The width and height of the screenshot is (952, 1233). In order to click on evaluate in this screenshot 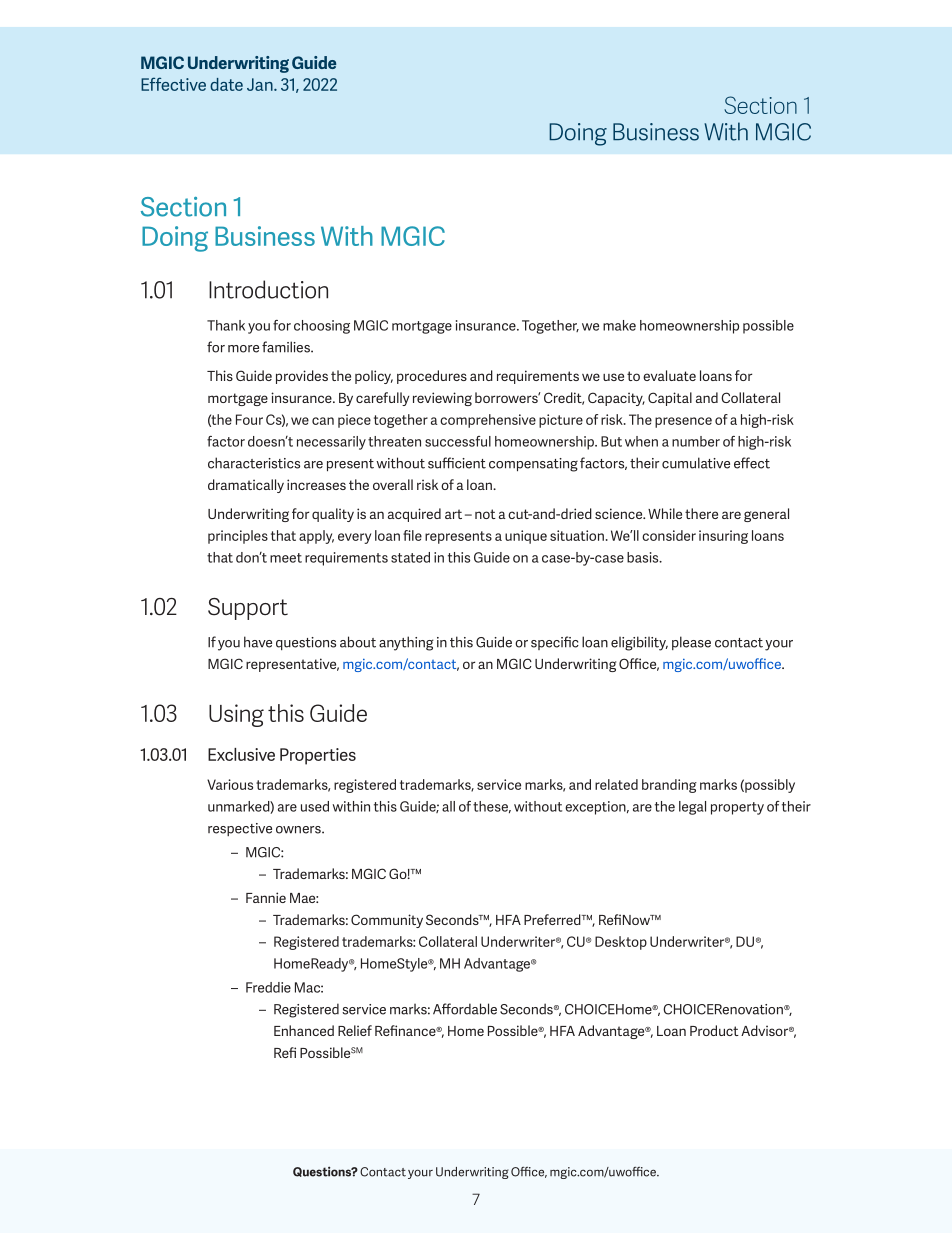, I will do `click(669, 375)`.
